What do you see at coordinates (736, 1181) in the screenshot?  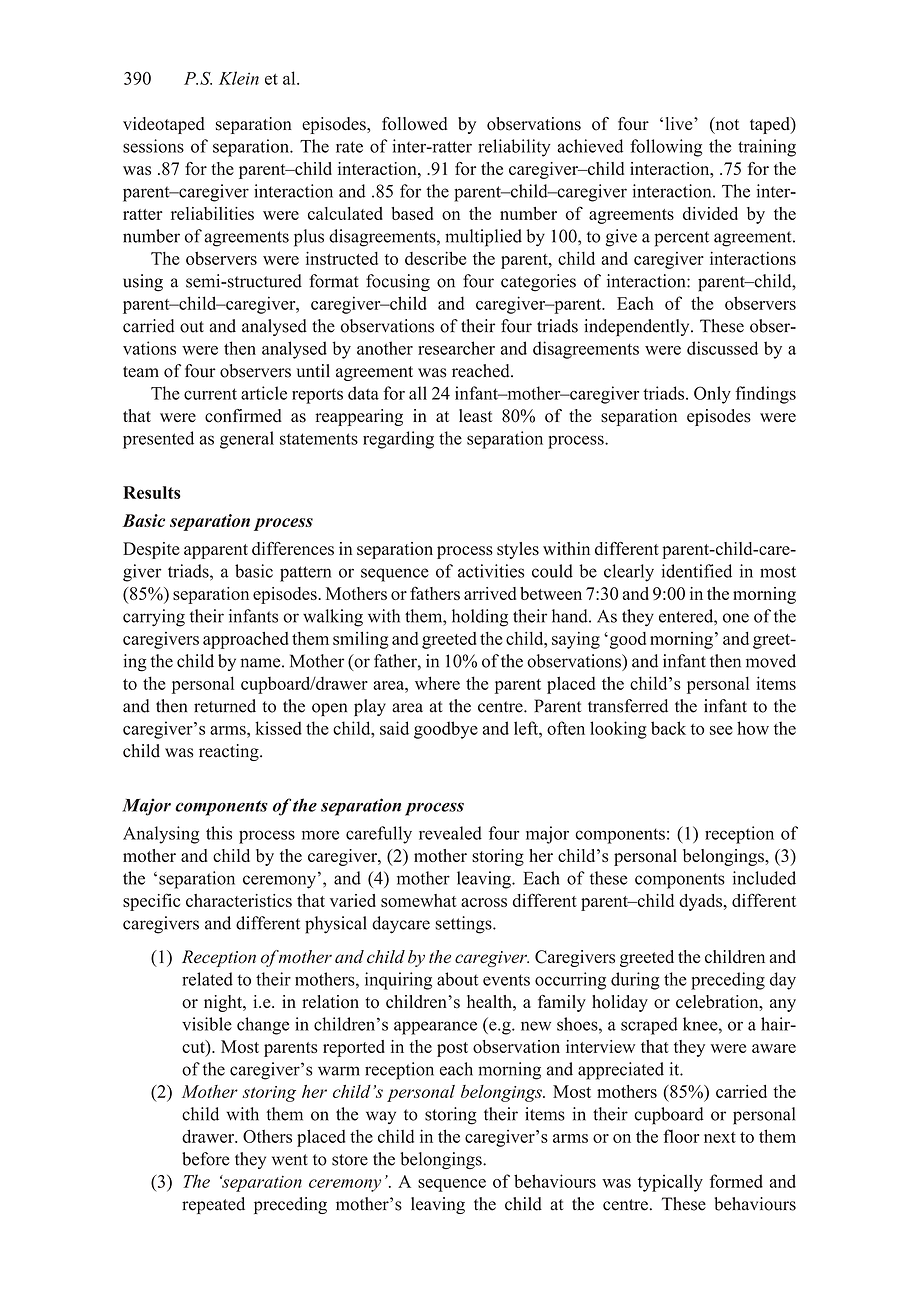 I see `formed` at bounding box center [736, 1181].
